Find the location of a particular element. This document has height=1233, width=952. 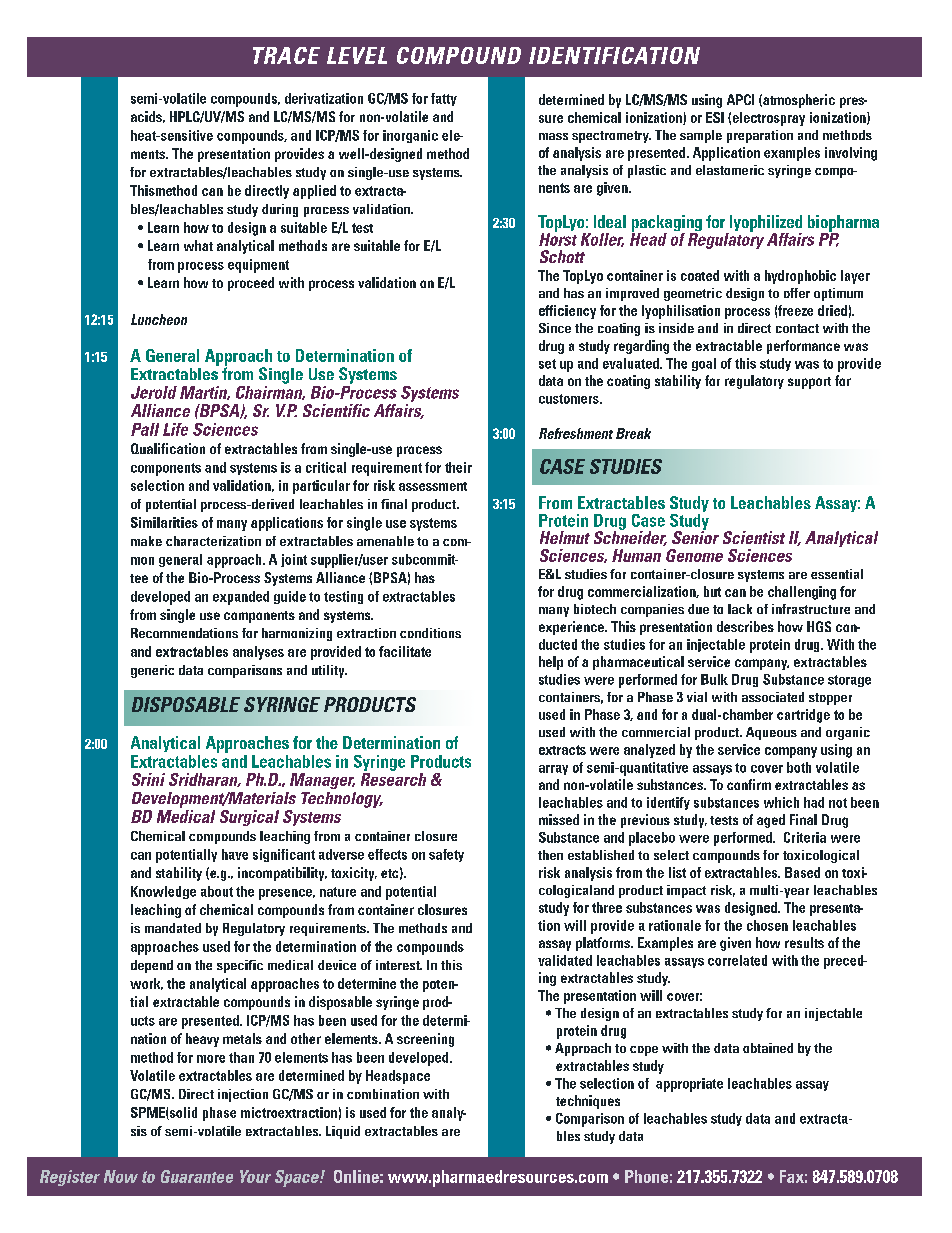

Guarantee is located at coordinates (197, 1176).
